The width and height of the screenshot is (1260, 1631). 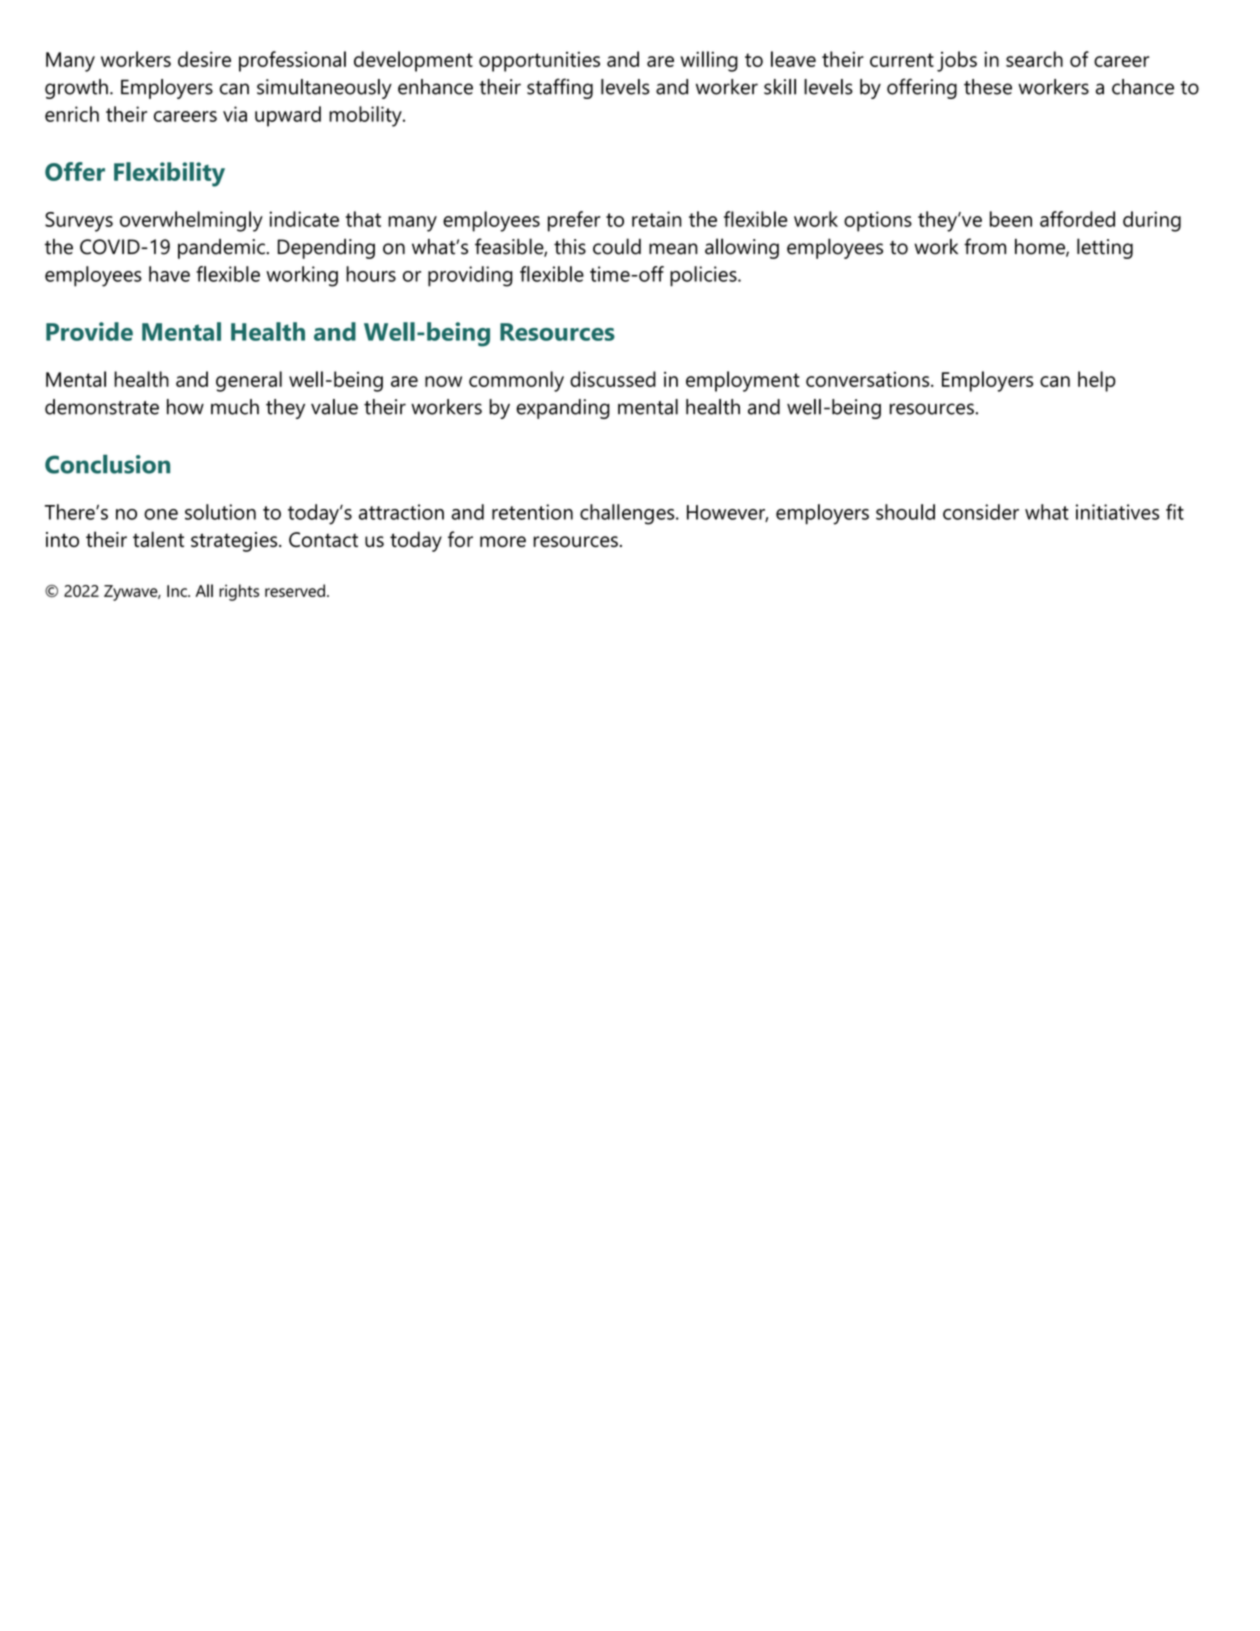 What do you see at coordinates (204, 59) in the screenshot?
I see `desire` at bounding box center [204, 59].
